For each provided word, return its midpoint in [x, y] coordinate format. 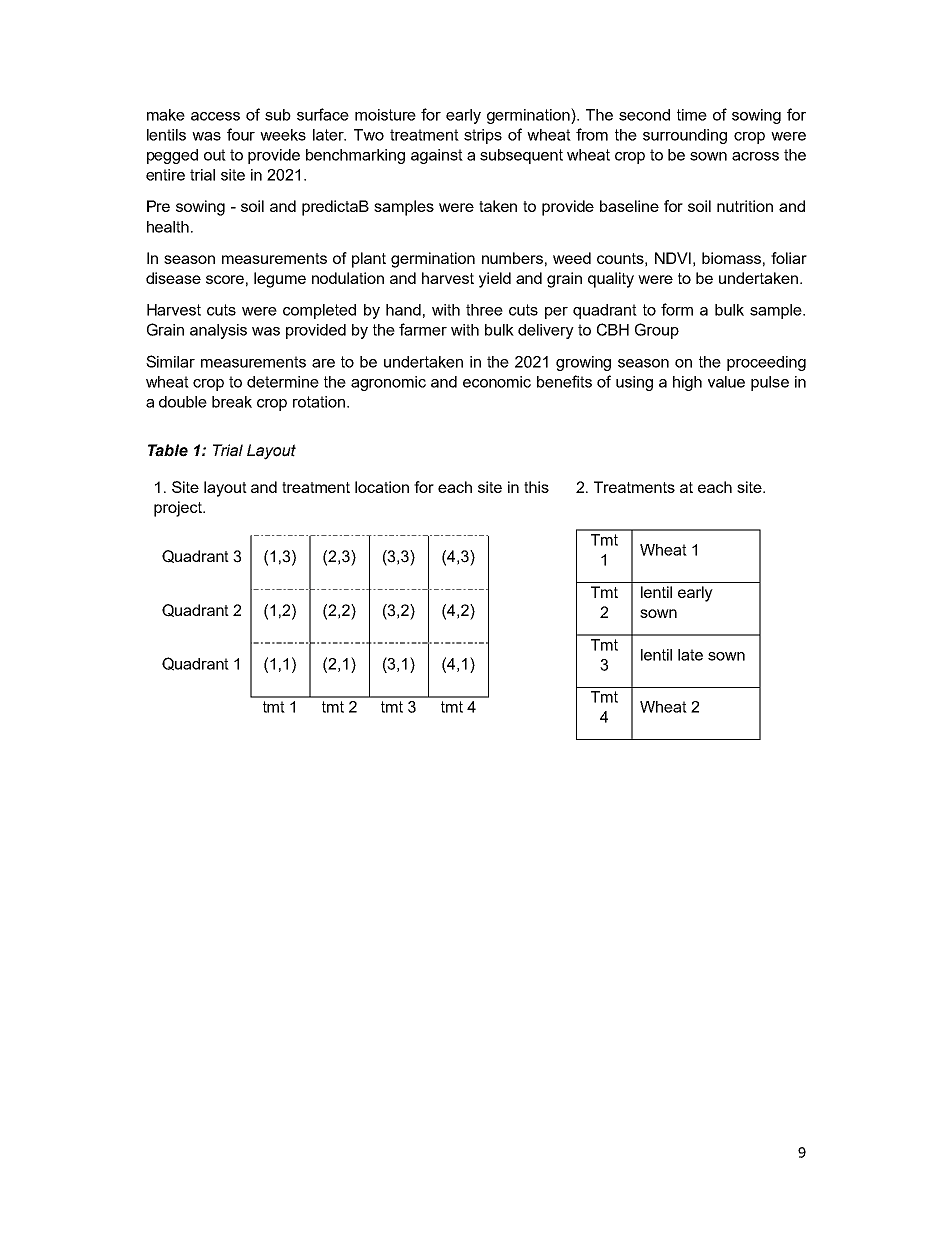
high [687, 383]
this [536, 487]
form [677, 309]
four [241, 134]
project [179, 509]
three [484, 310]
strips [483, 136]
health [168, 227]
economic [497, 382]
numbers [512, 258]
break [232, 402]
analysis [218, 331]
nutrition [745, 206]
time [692, 115]
